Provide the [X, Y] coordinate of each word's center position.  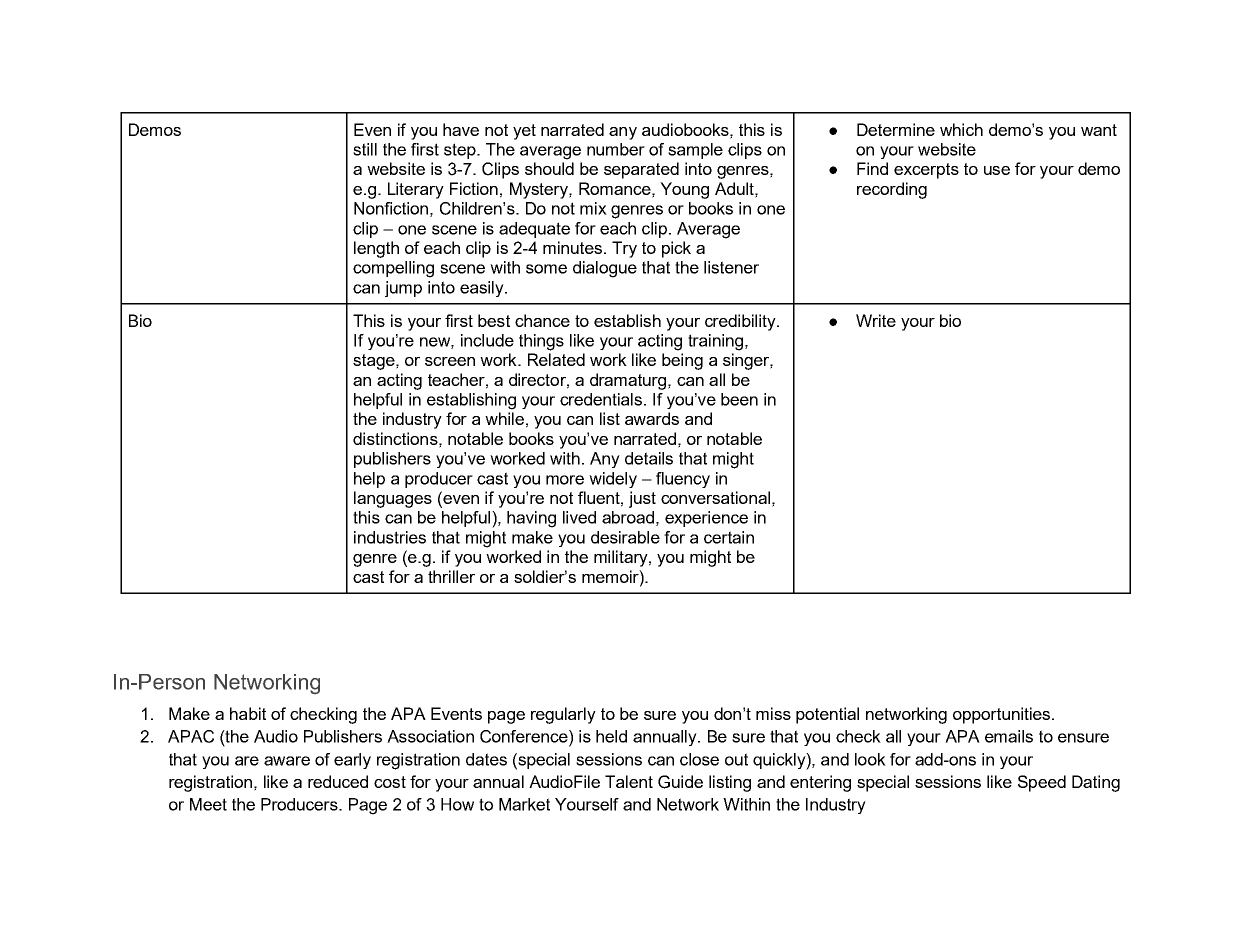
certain [729, 537]
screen [450, 361]
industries [390, 537]
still [365, 149]
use [997, 170]
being [682, 361]
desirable [625, 537]
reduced [338, 781]
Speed [1042, 783]
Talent [629, 781]
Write [876, 320]
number [616, 149]
